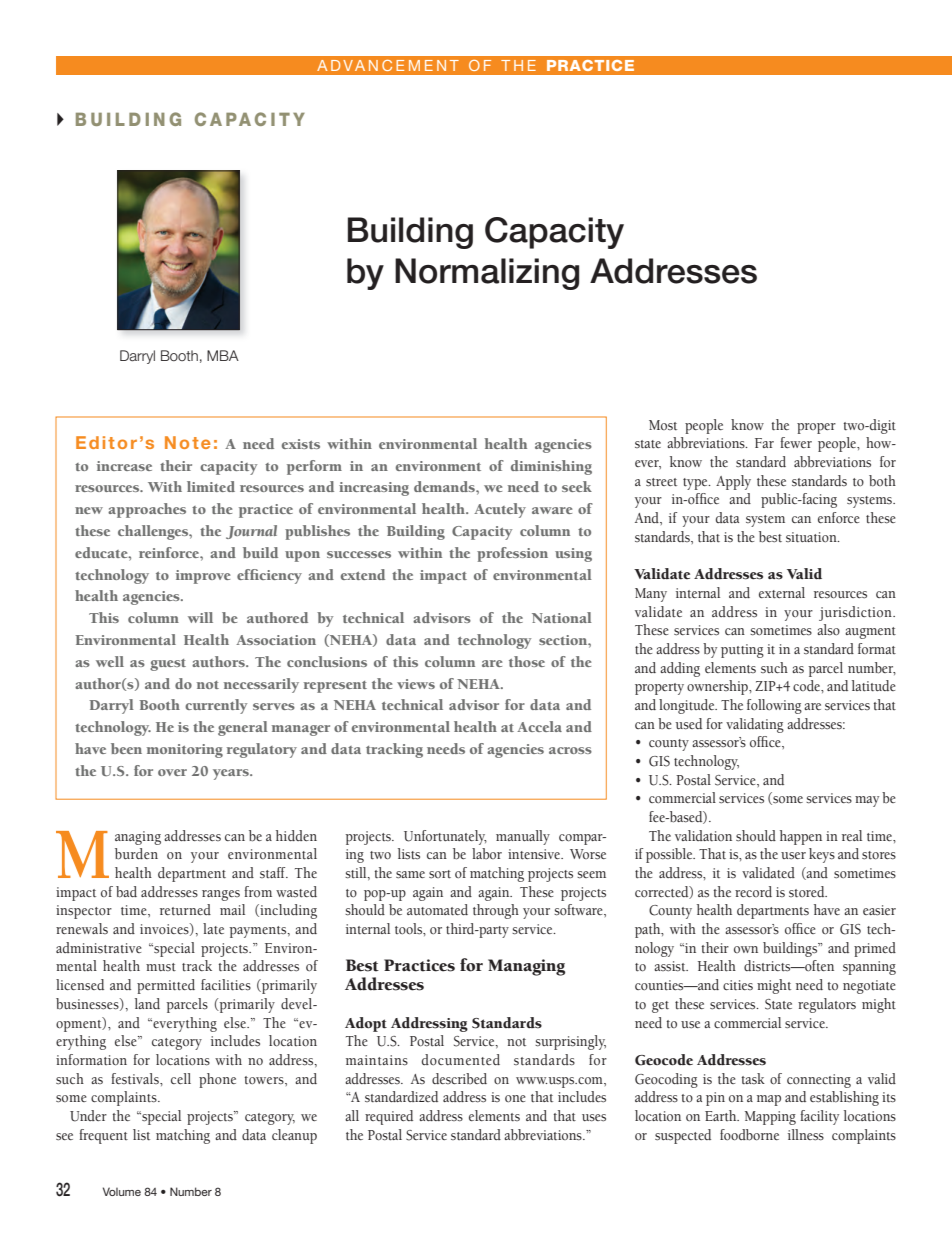 The height and width of the image is (1233, 952). What do you see at coordinates (122, 1191) in the image?
I see `Volume` at bounding box center [122, 1191].
